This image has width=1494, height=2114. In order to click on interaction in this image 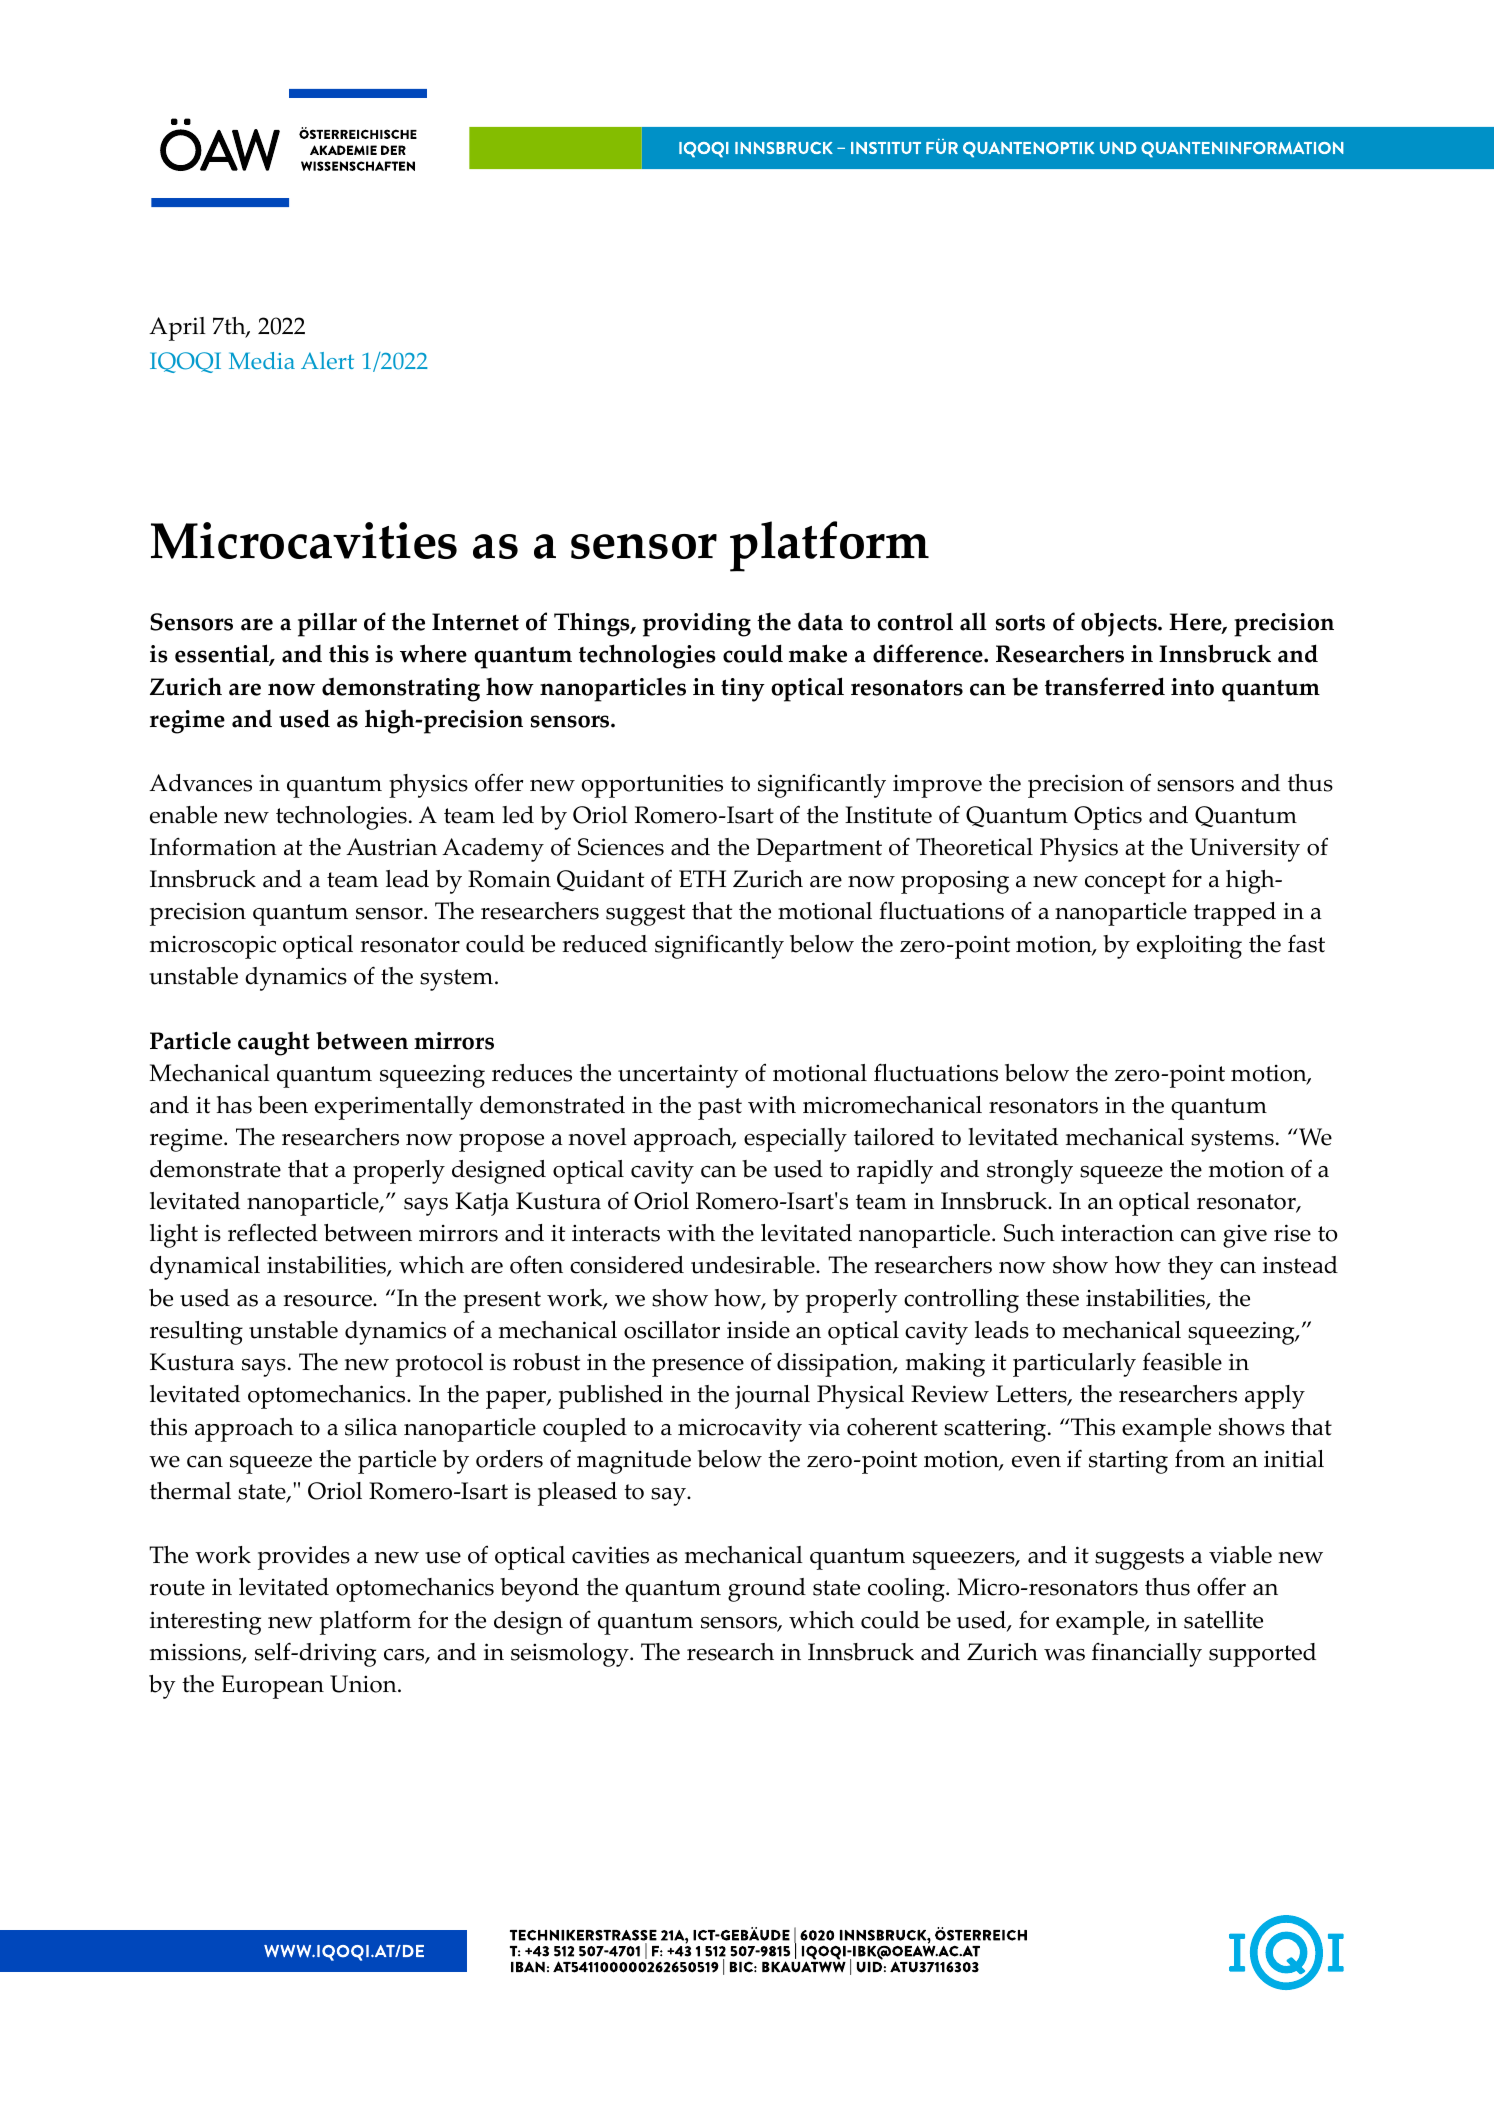, I will do `click(1117, 1233)`.
